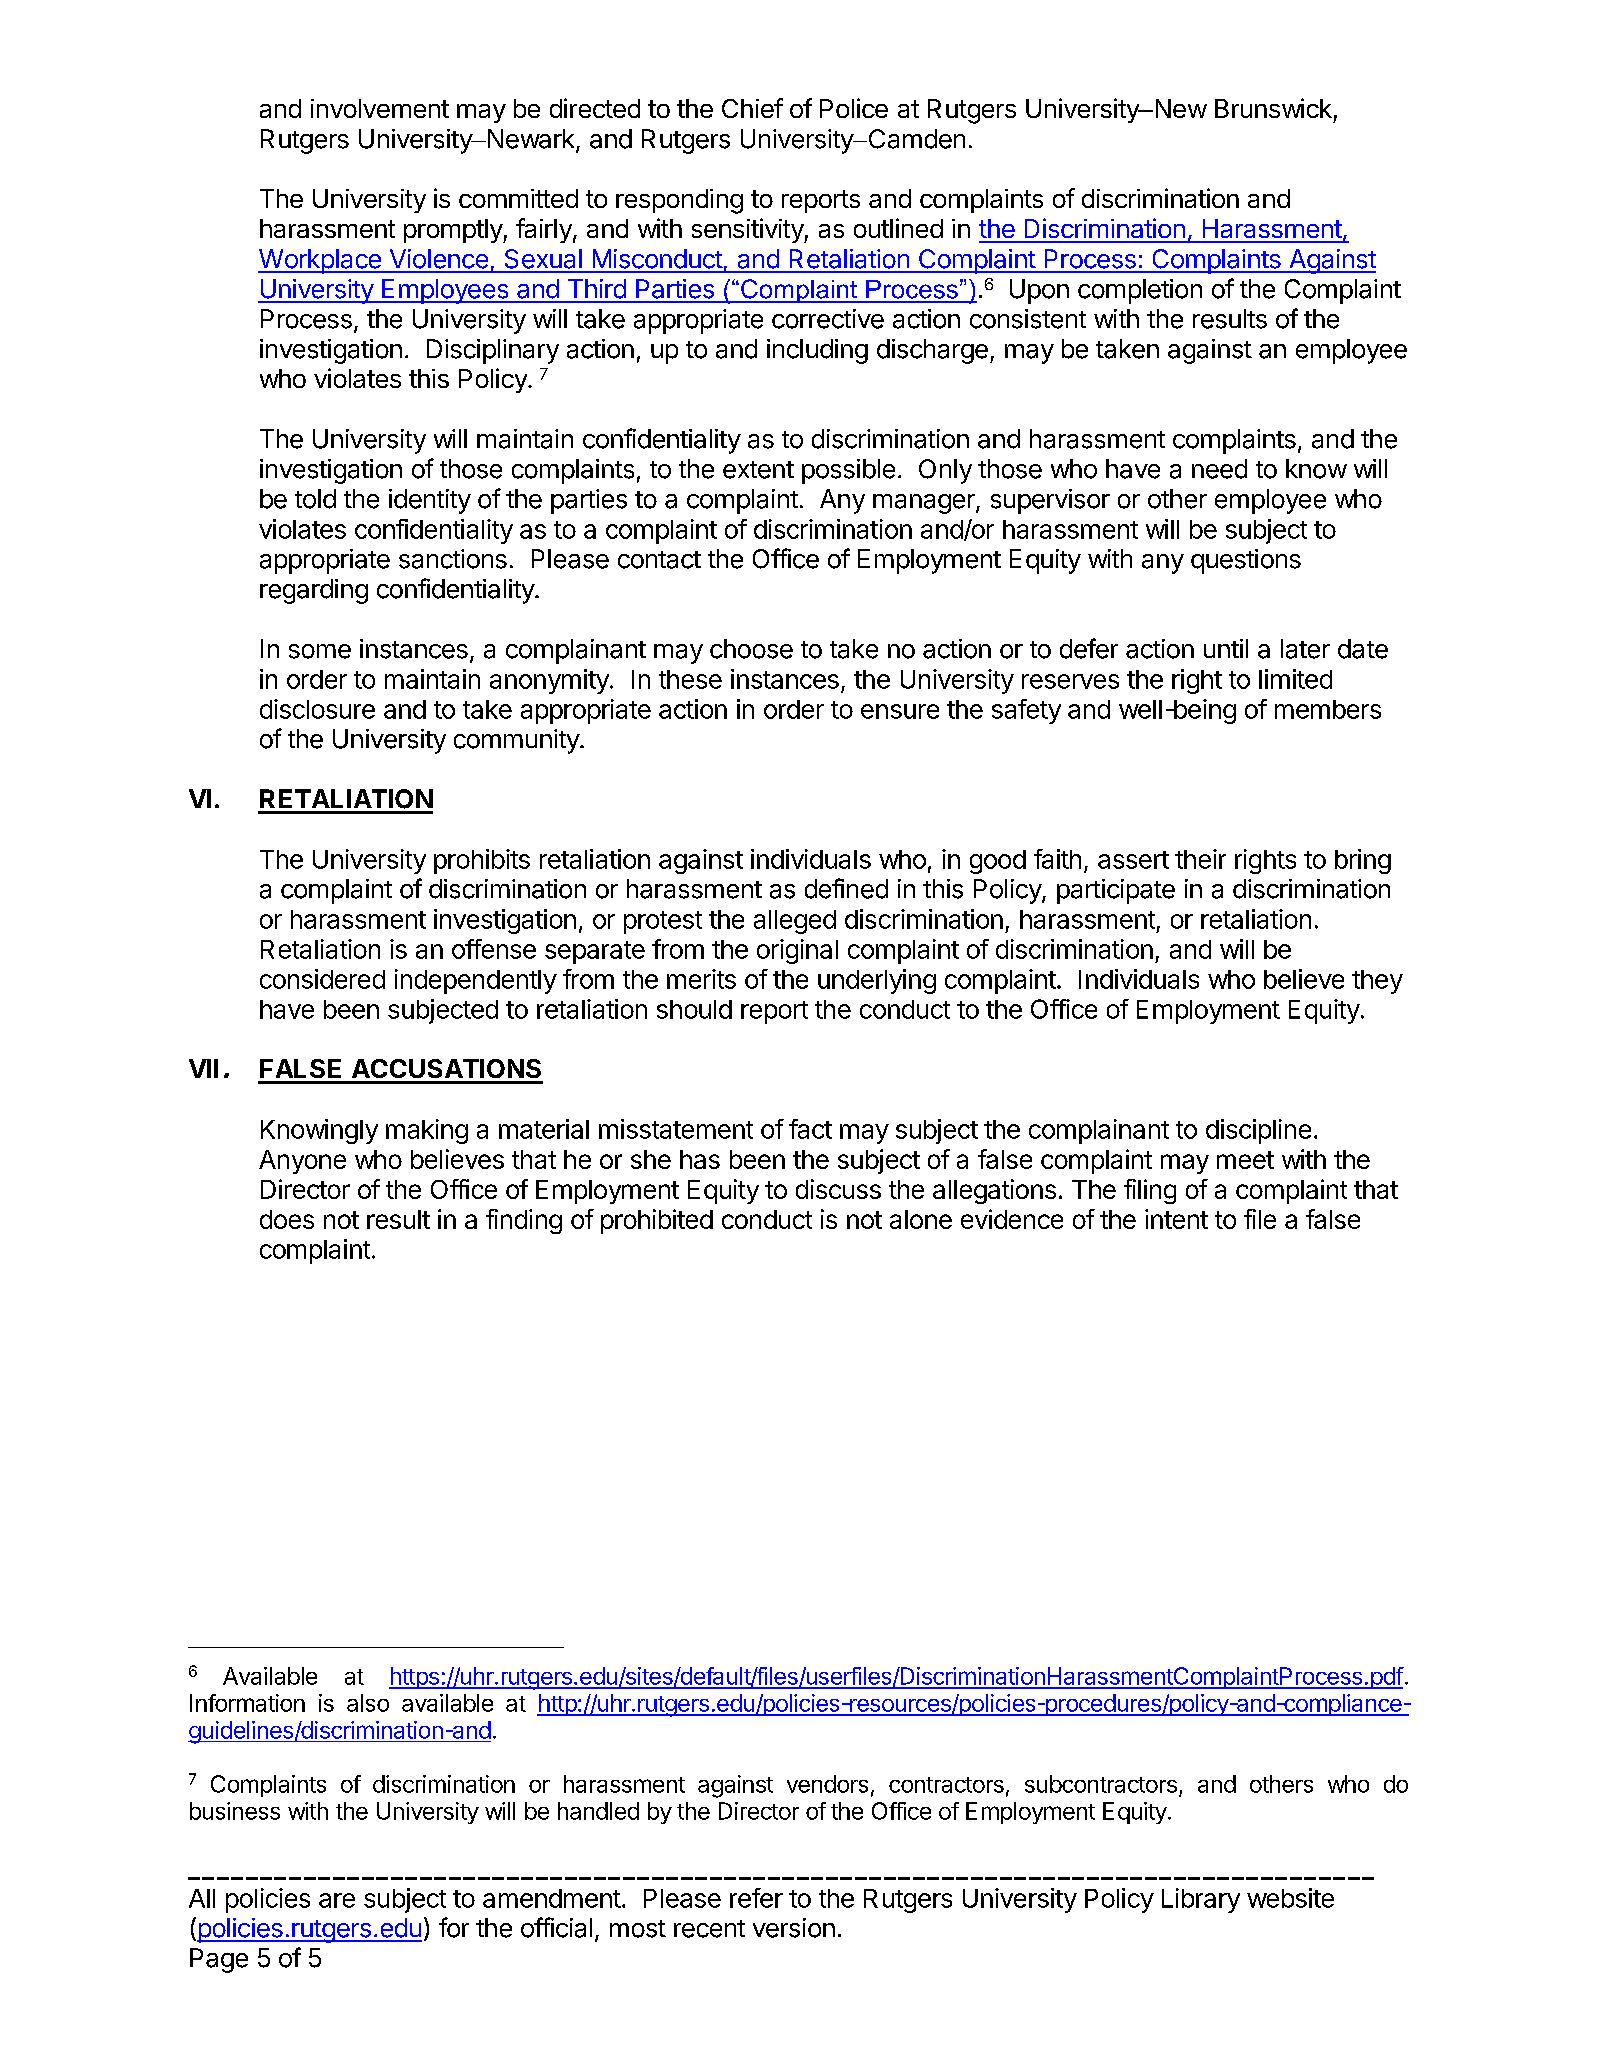 This image has width=1597, height=2067. Describe the element at coordinates (694, 1009) in the image. I see `should` at that location.
